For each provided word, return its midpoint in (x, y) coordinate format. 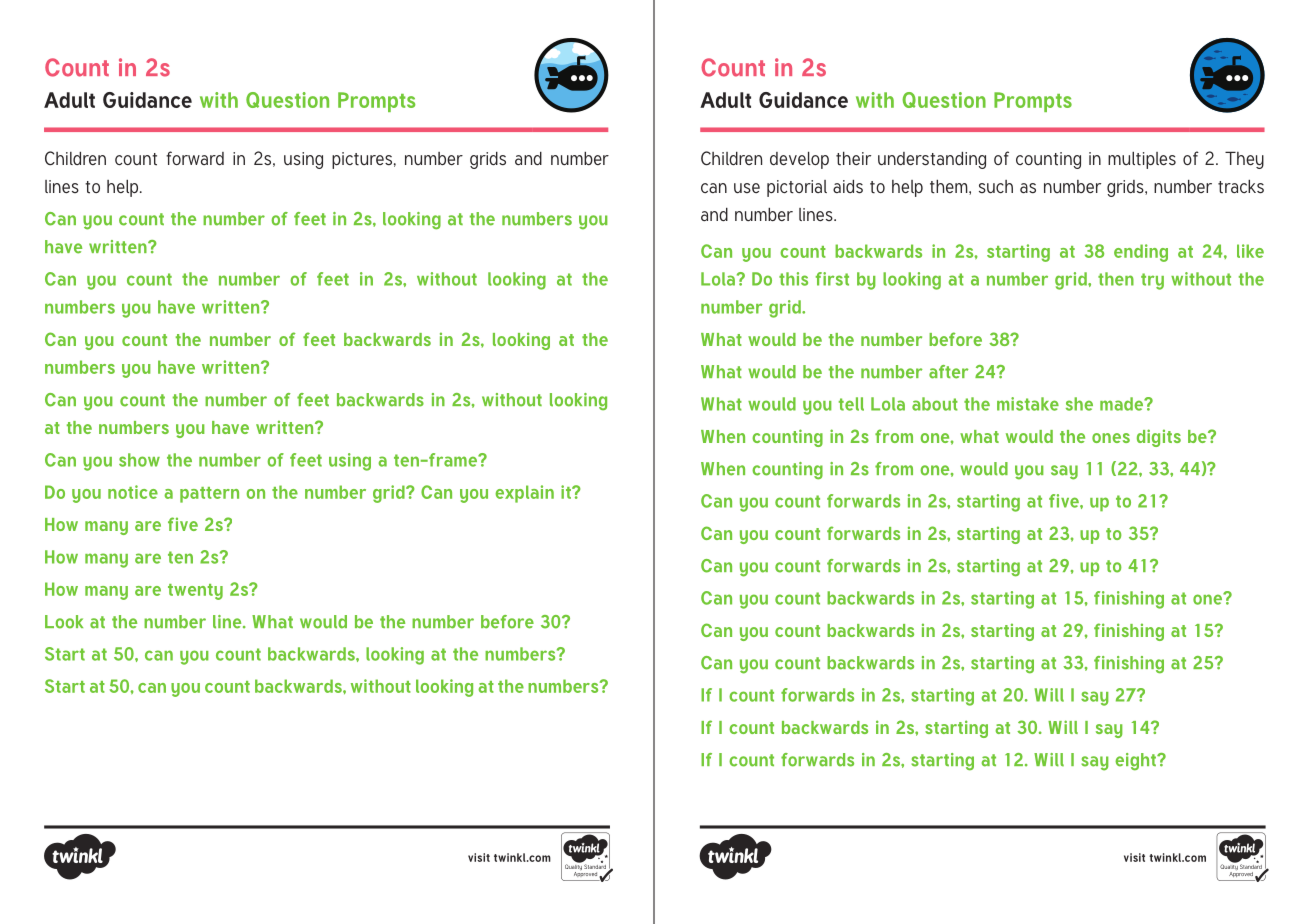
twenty (195, 592)
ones (1111, 438)
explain (524, 494)
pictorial (797, 188)
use (747, 188)
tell (851, 404)
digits (1159, 438)
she (1079, 404)
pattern (209, 495)
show (139, 460)
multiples (1142, 160)
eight (1136, 762)
